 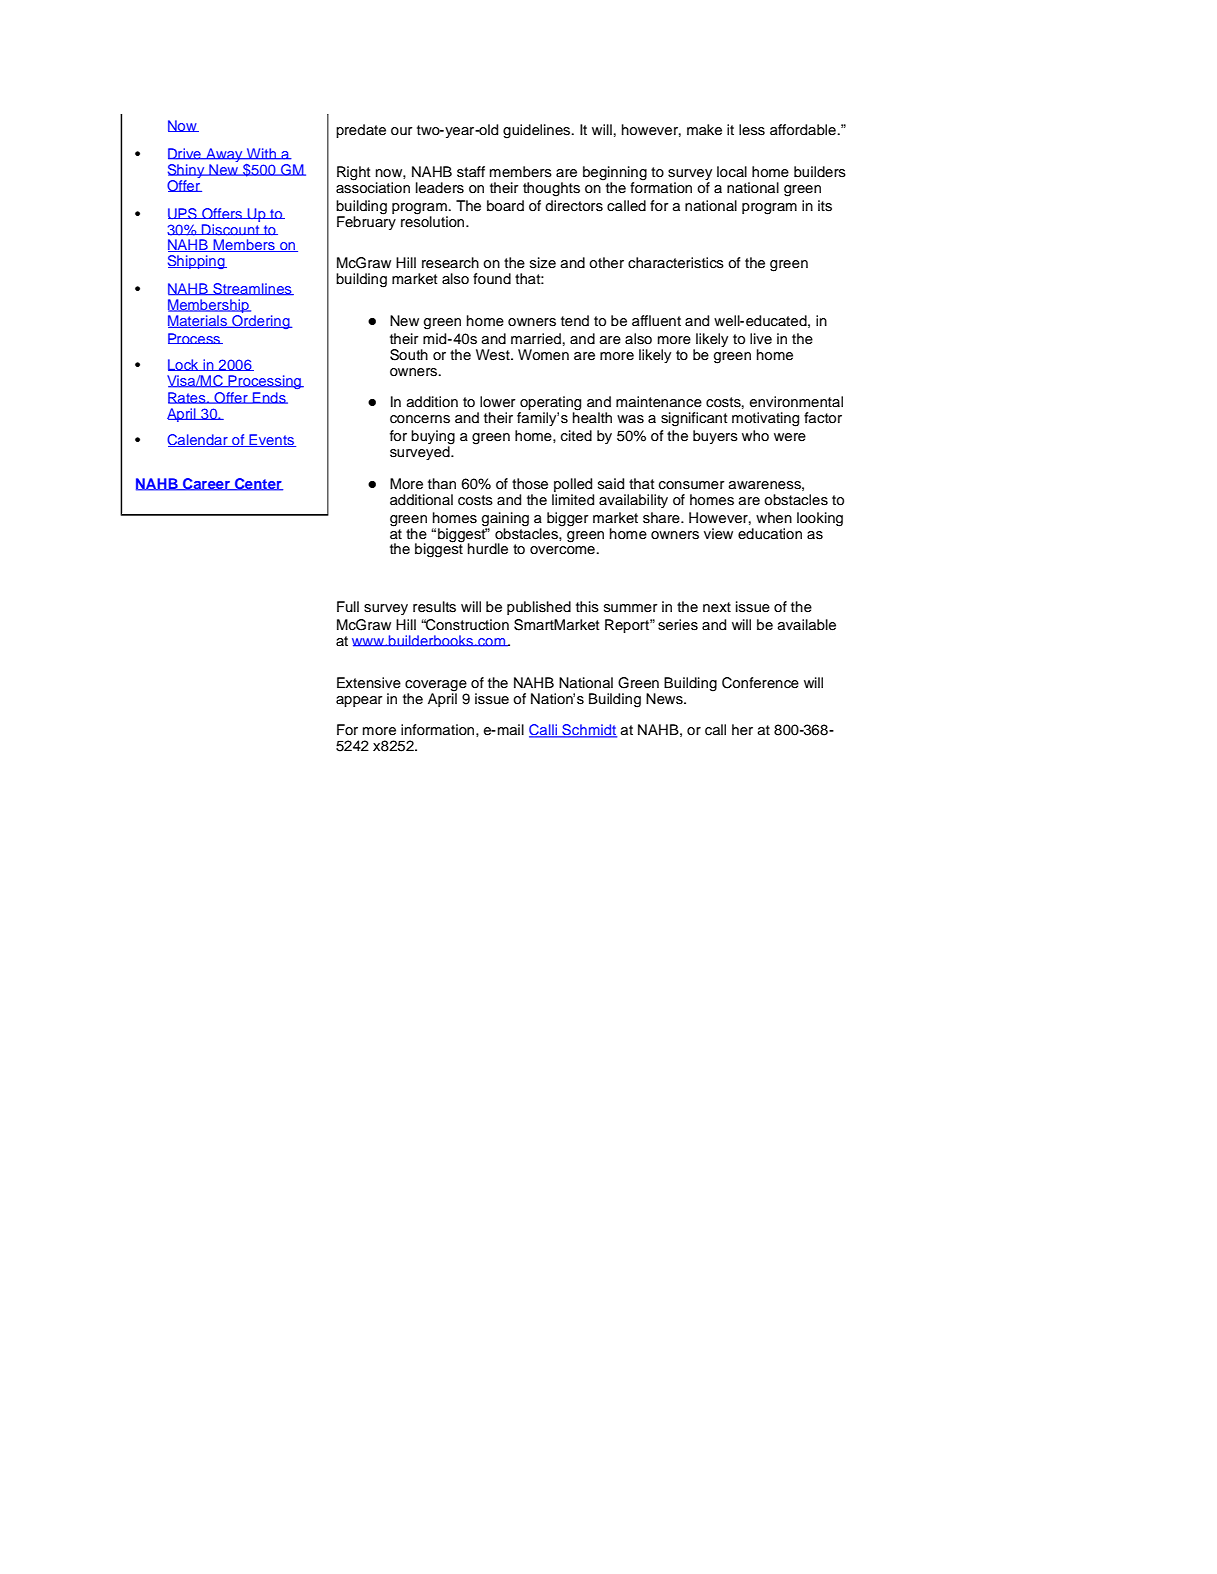 I want to click on hurdle, so click(x=488, y=549).
